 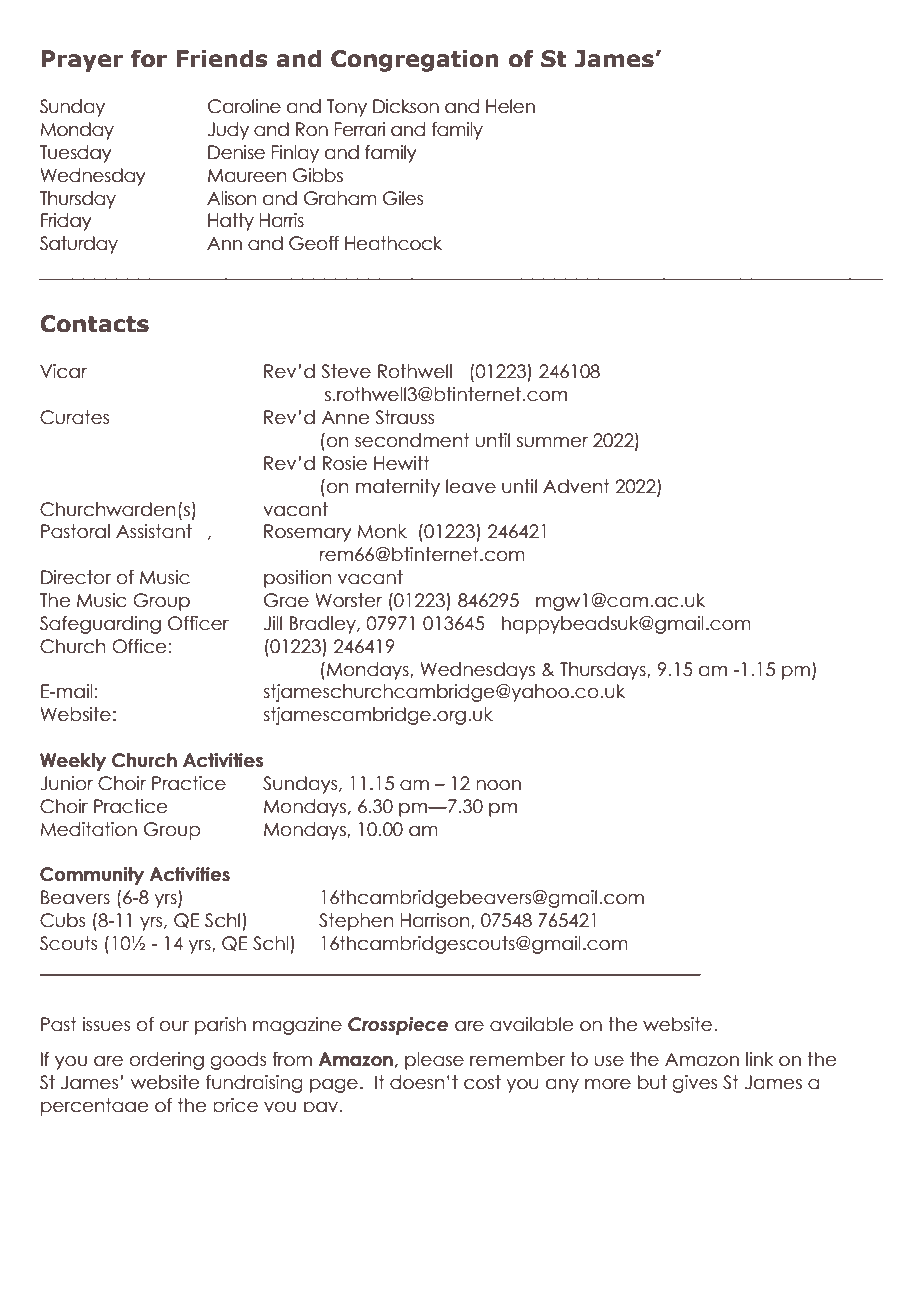 I want to click on Assistant, so click(x=154, y=531).
